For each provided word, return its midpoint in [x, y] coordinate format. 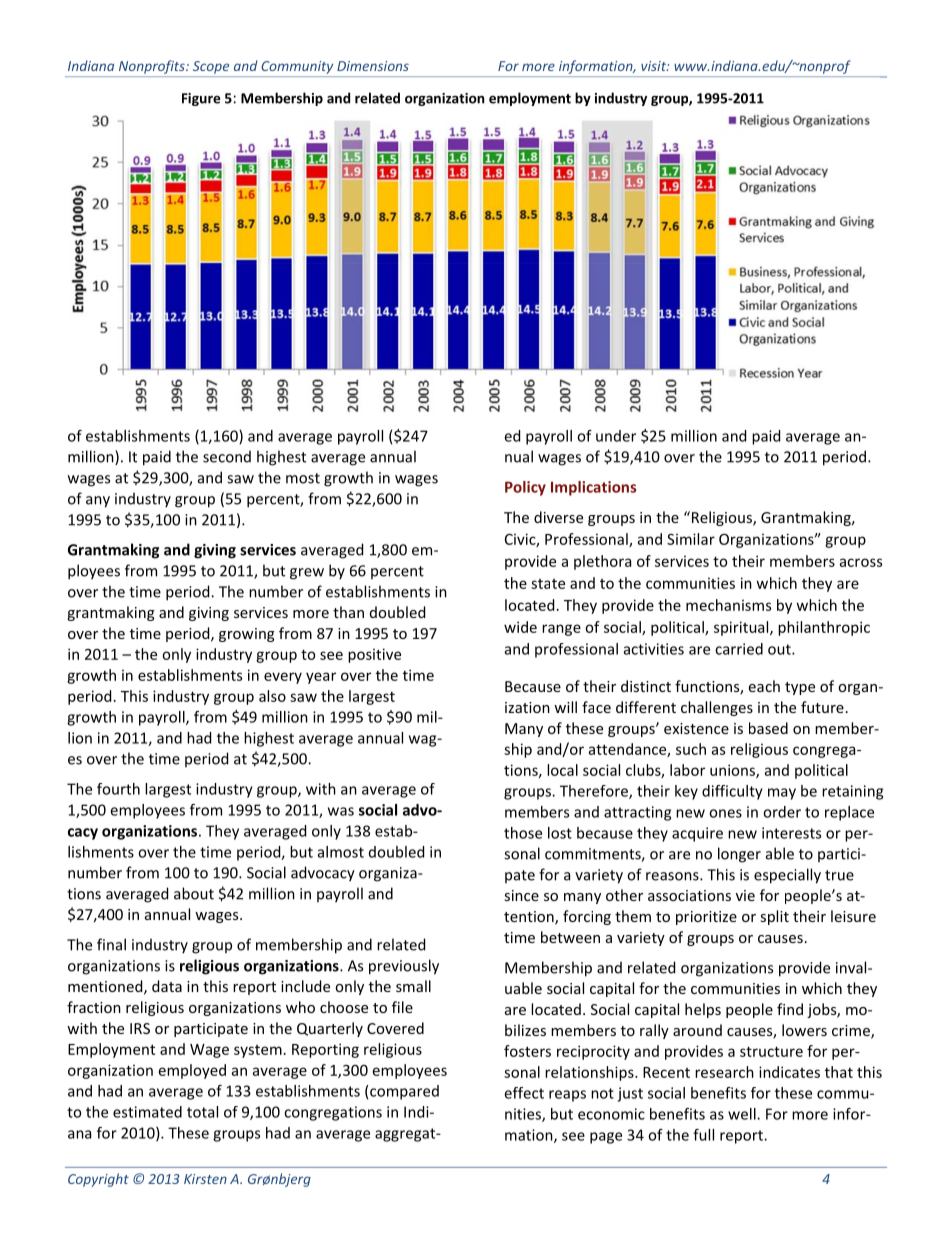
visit [654, 66]
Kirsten [205, 1179]
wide [520, 627]
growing [247, 635]
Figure [201, 99]
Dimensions [373, 66]
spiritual [742, 628]
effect [524, 1093]
